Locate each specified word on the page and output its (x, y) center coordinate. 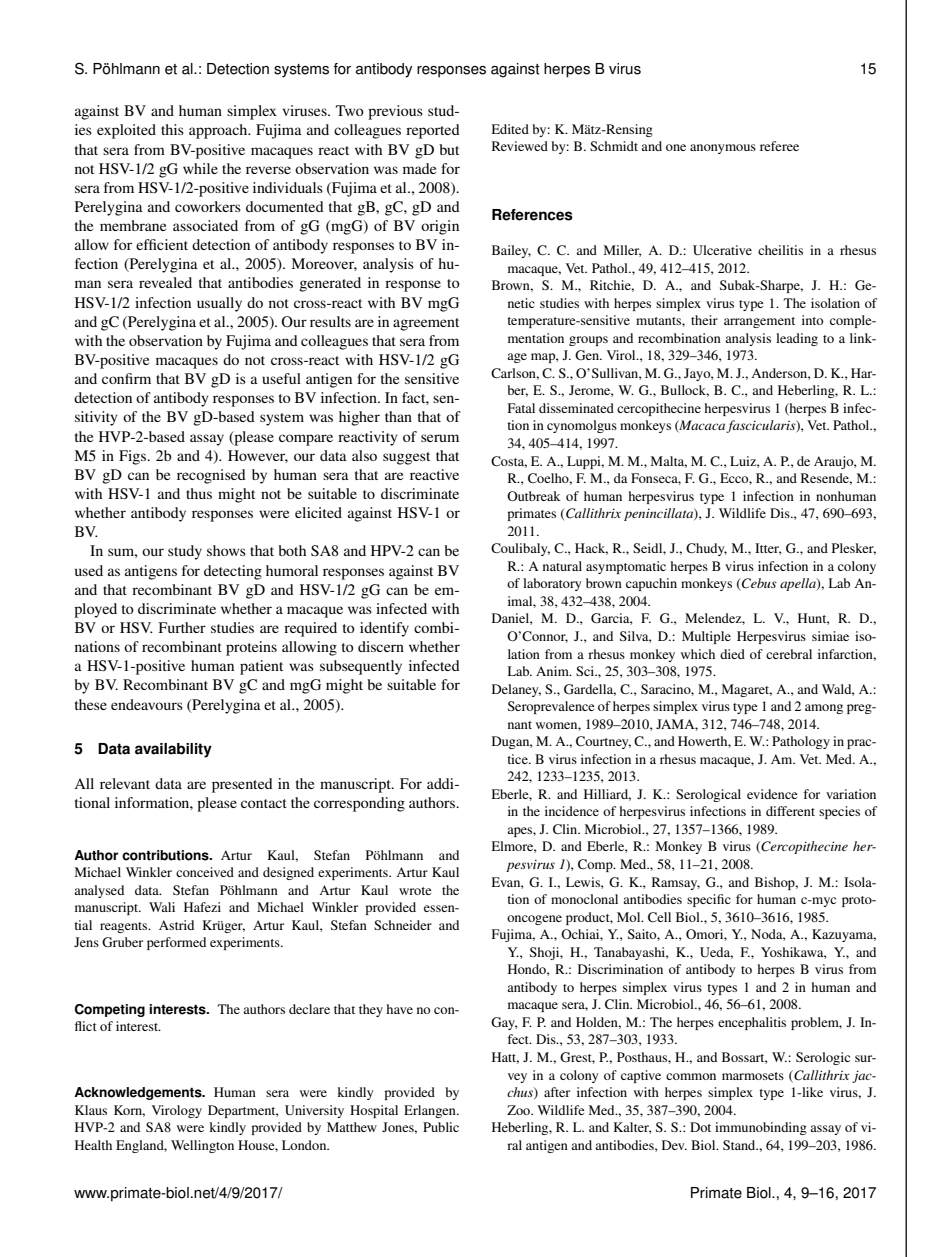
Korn (129, 1111)
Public (441, 1127)
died (732, 654)
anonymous (723, 149)
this (172, 129)
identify (384, 629)
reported (433, 131)
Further (182, 627)
